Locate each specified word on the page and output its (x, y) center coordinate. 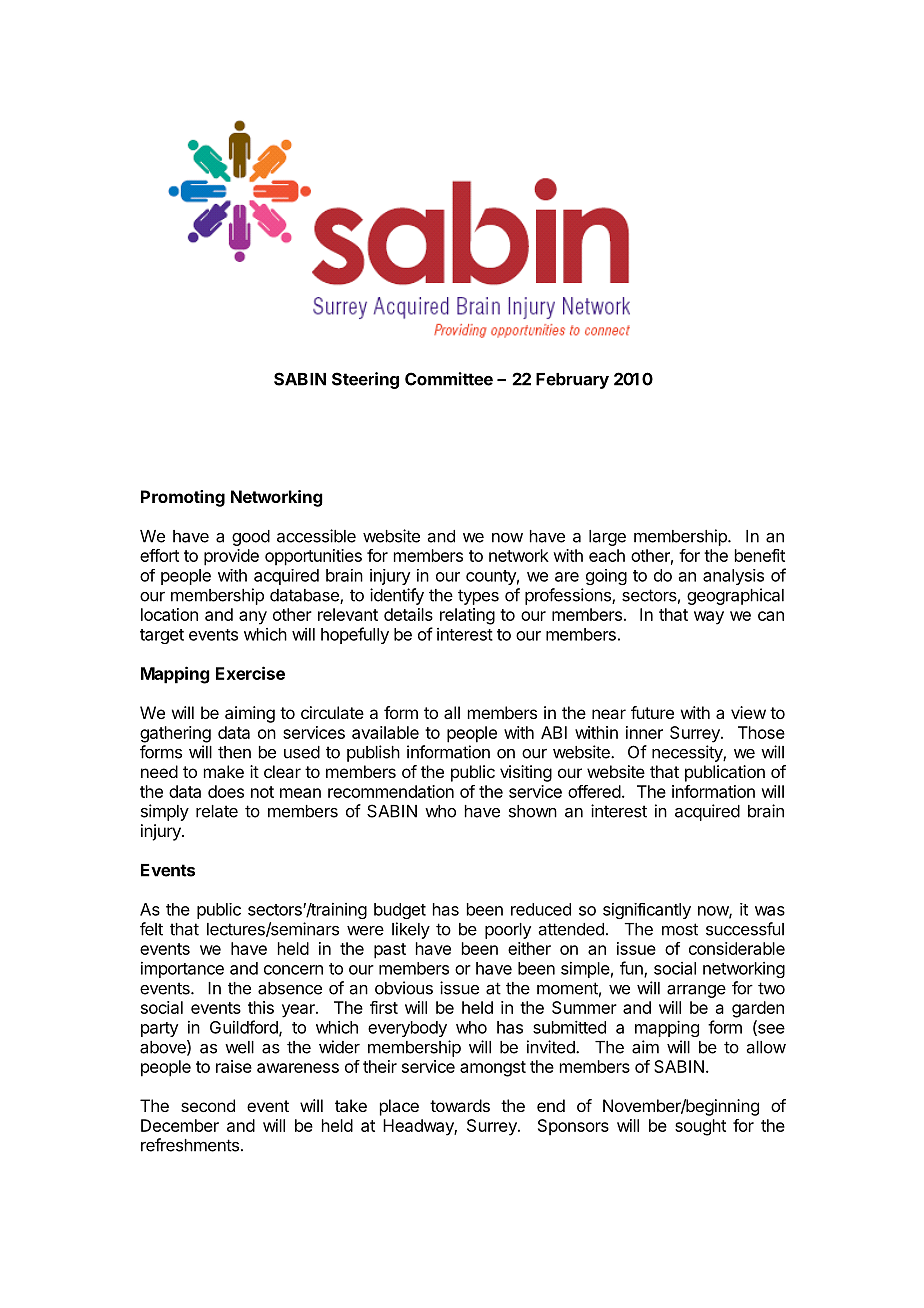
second (208, 1105)
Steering (365, 380)
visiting (526, 773)
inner (644, 732)
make (224, 771)
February (572, 381)
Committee (449, 379)
